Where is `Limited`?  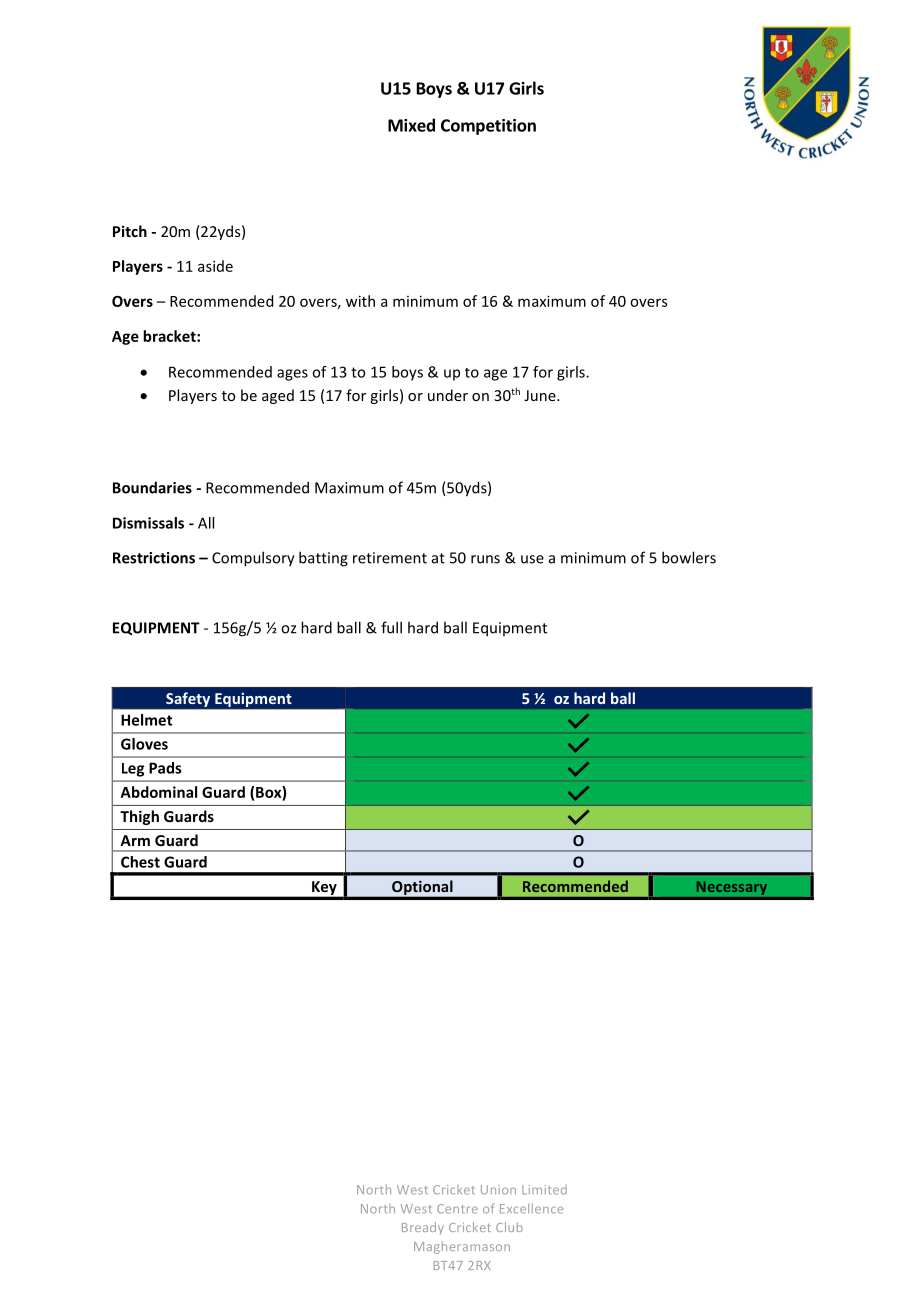
Limited is located at coordinates (544, 1190).
